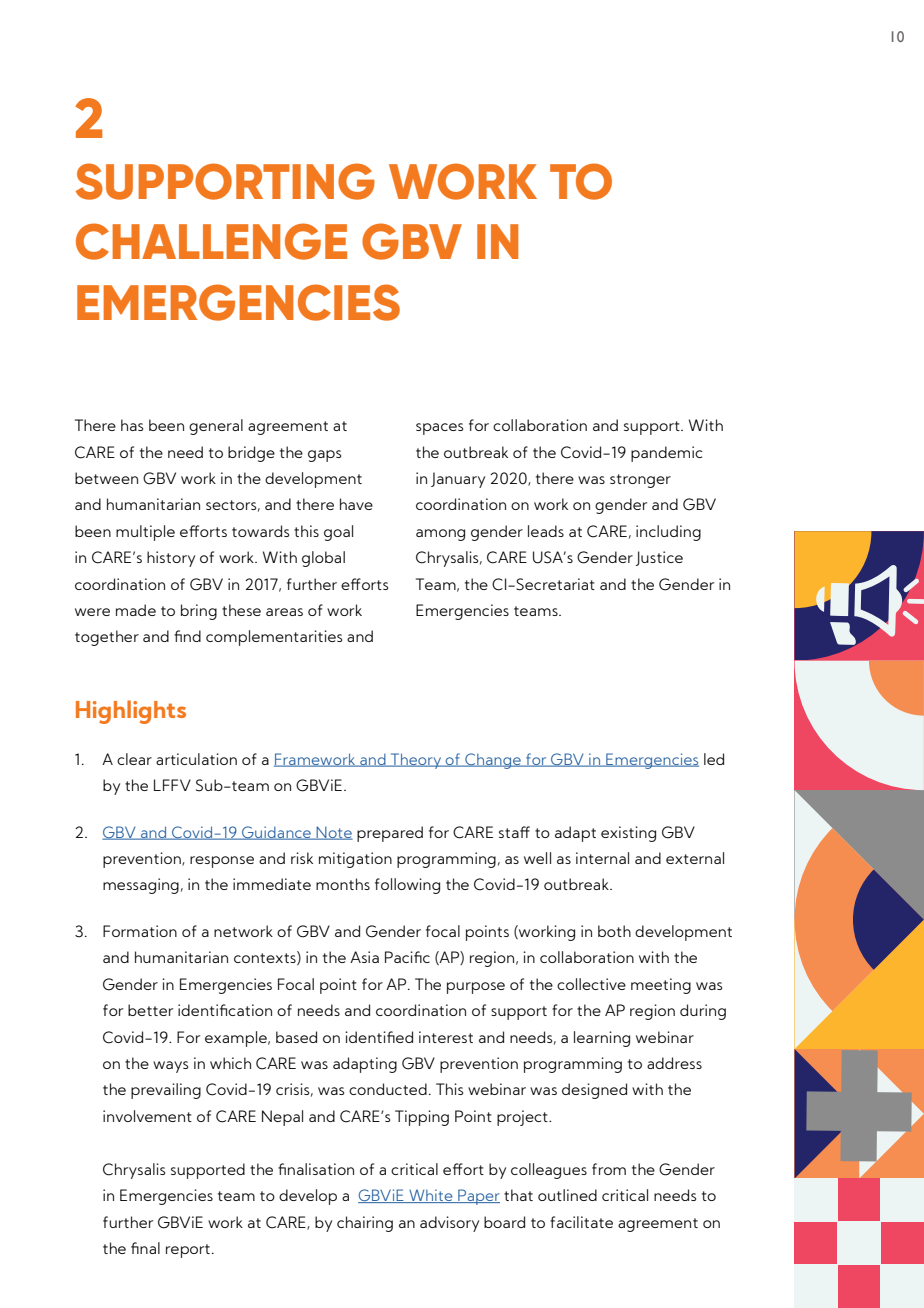 This page has width=924, height=1308. What do you see at coordinates (141, 886) in the page?
I see `messaging` at bounding box center [141, 886].
